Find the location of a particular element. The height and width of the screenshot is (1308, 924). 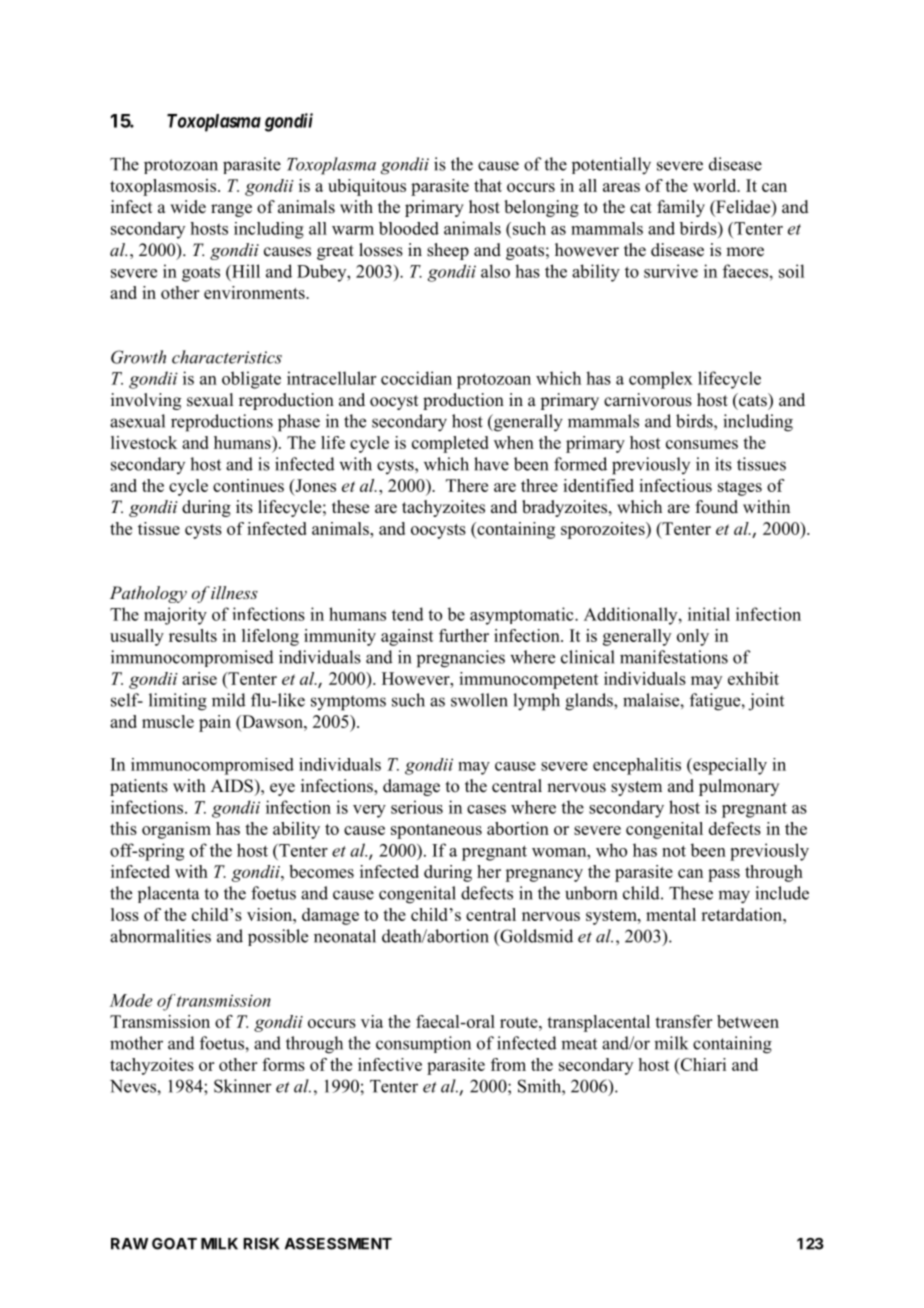

ASSESSMENT is located at coordinates (338, 1244).
